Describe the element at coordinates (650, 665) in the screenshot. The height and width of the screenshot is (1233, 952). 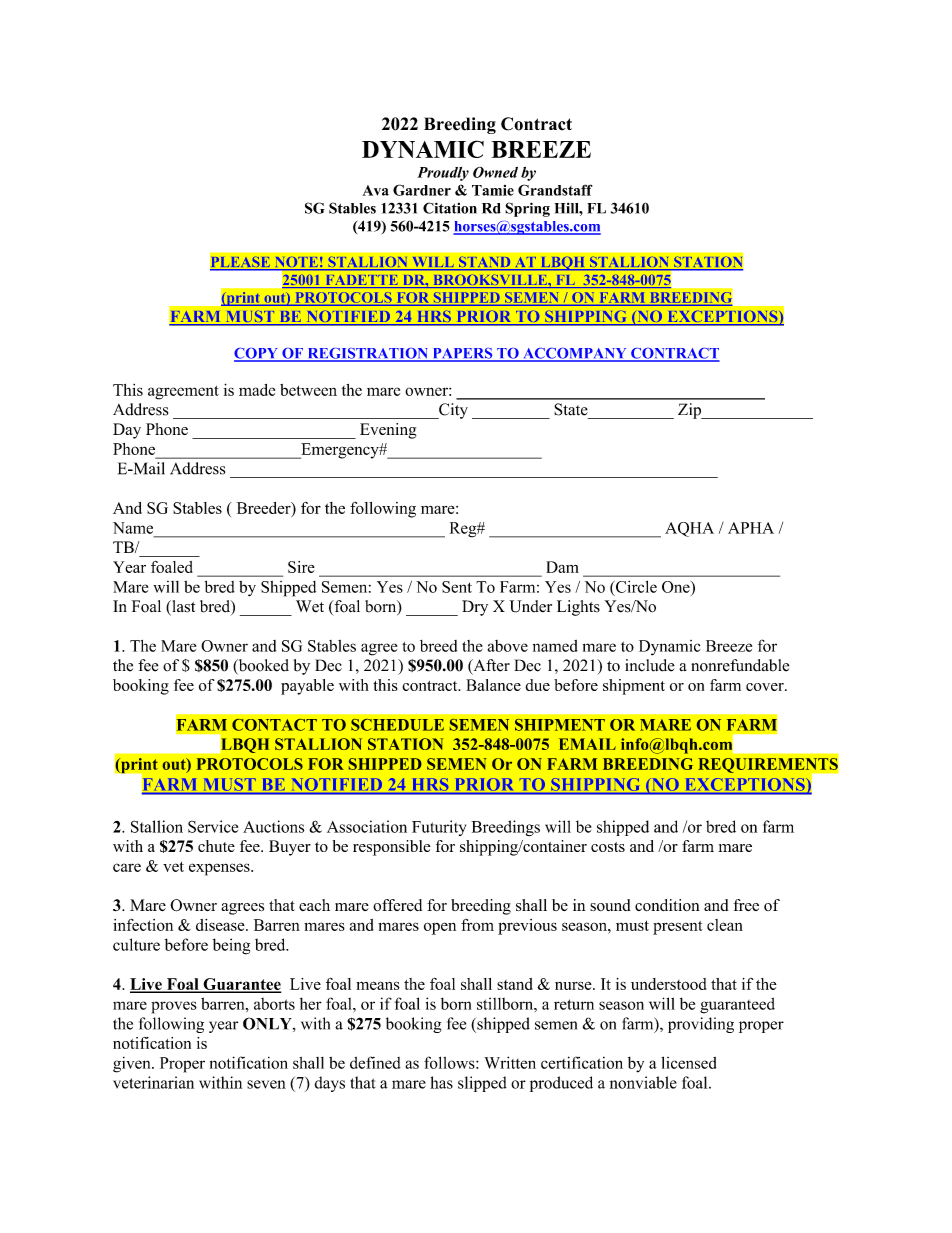
I see `include` at that location.
